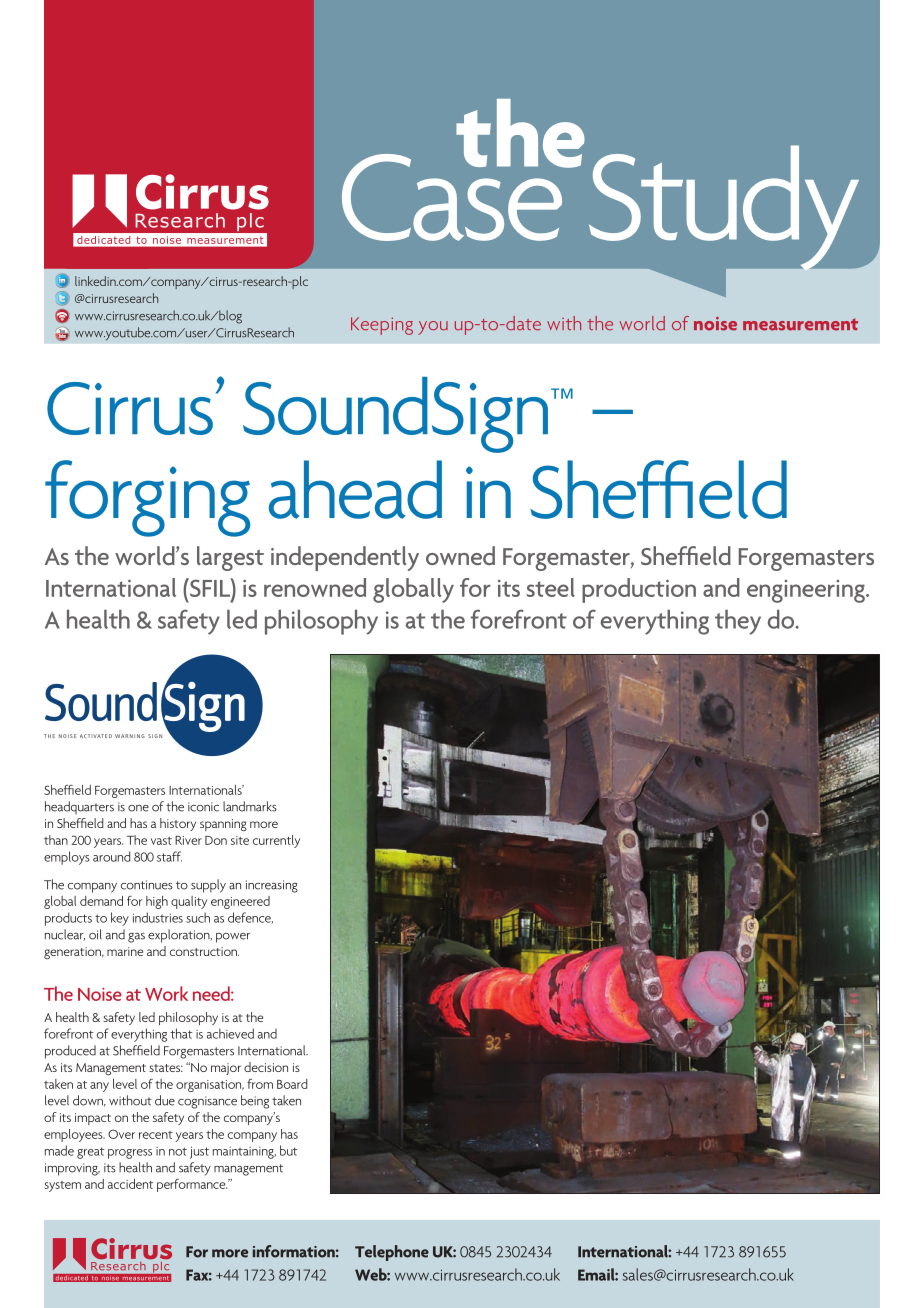 Image resolution: width=924 pixels, height=1308 pixels. What do you see at coordinates (288, 1150) in the screenshot?
I see `but` at bounding box center [288, 1150].
